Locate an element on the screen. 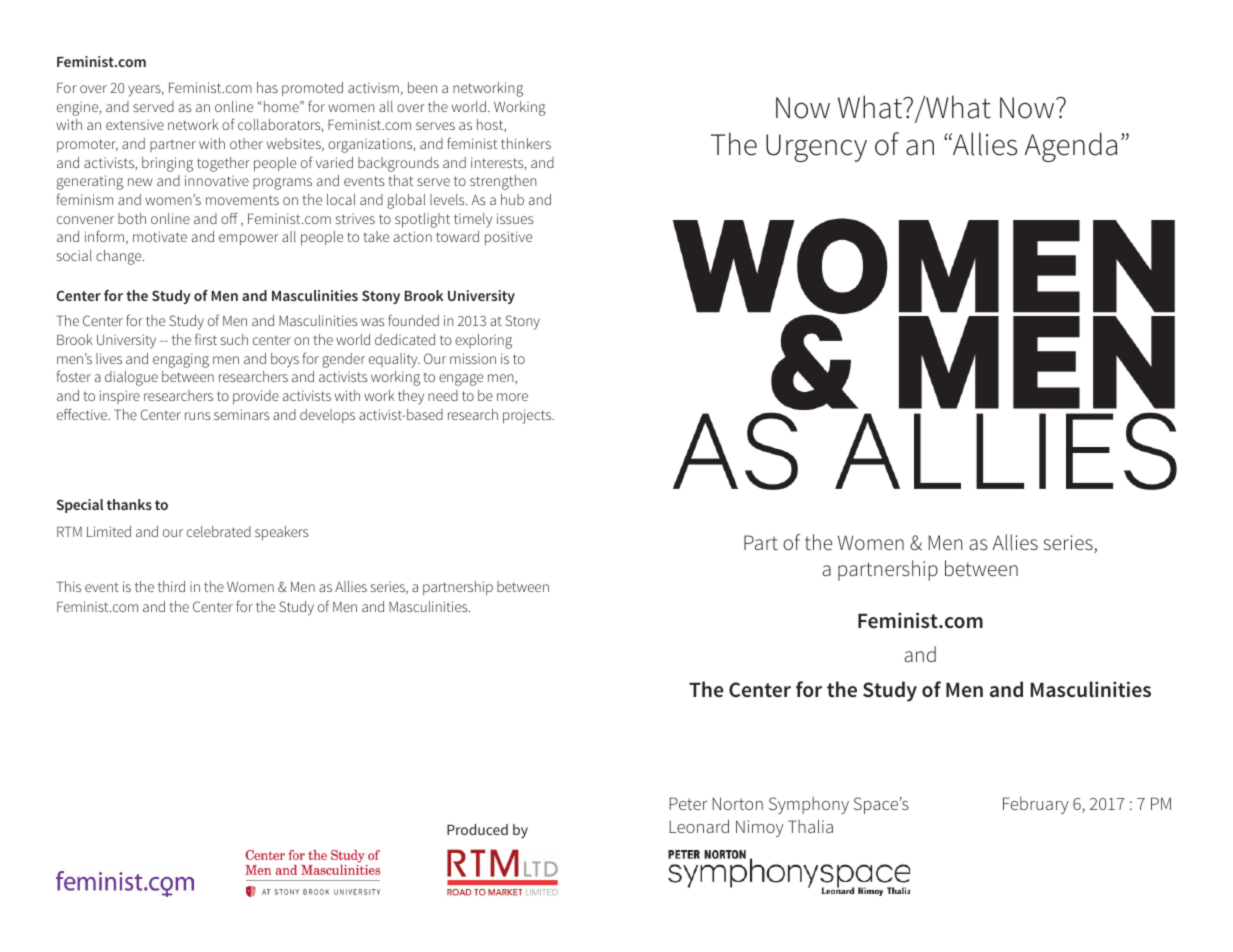 This screenshot has height=952, width=1233. thinkers is located at coordinates (526, 143).
